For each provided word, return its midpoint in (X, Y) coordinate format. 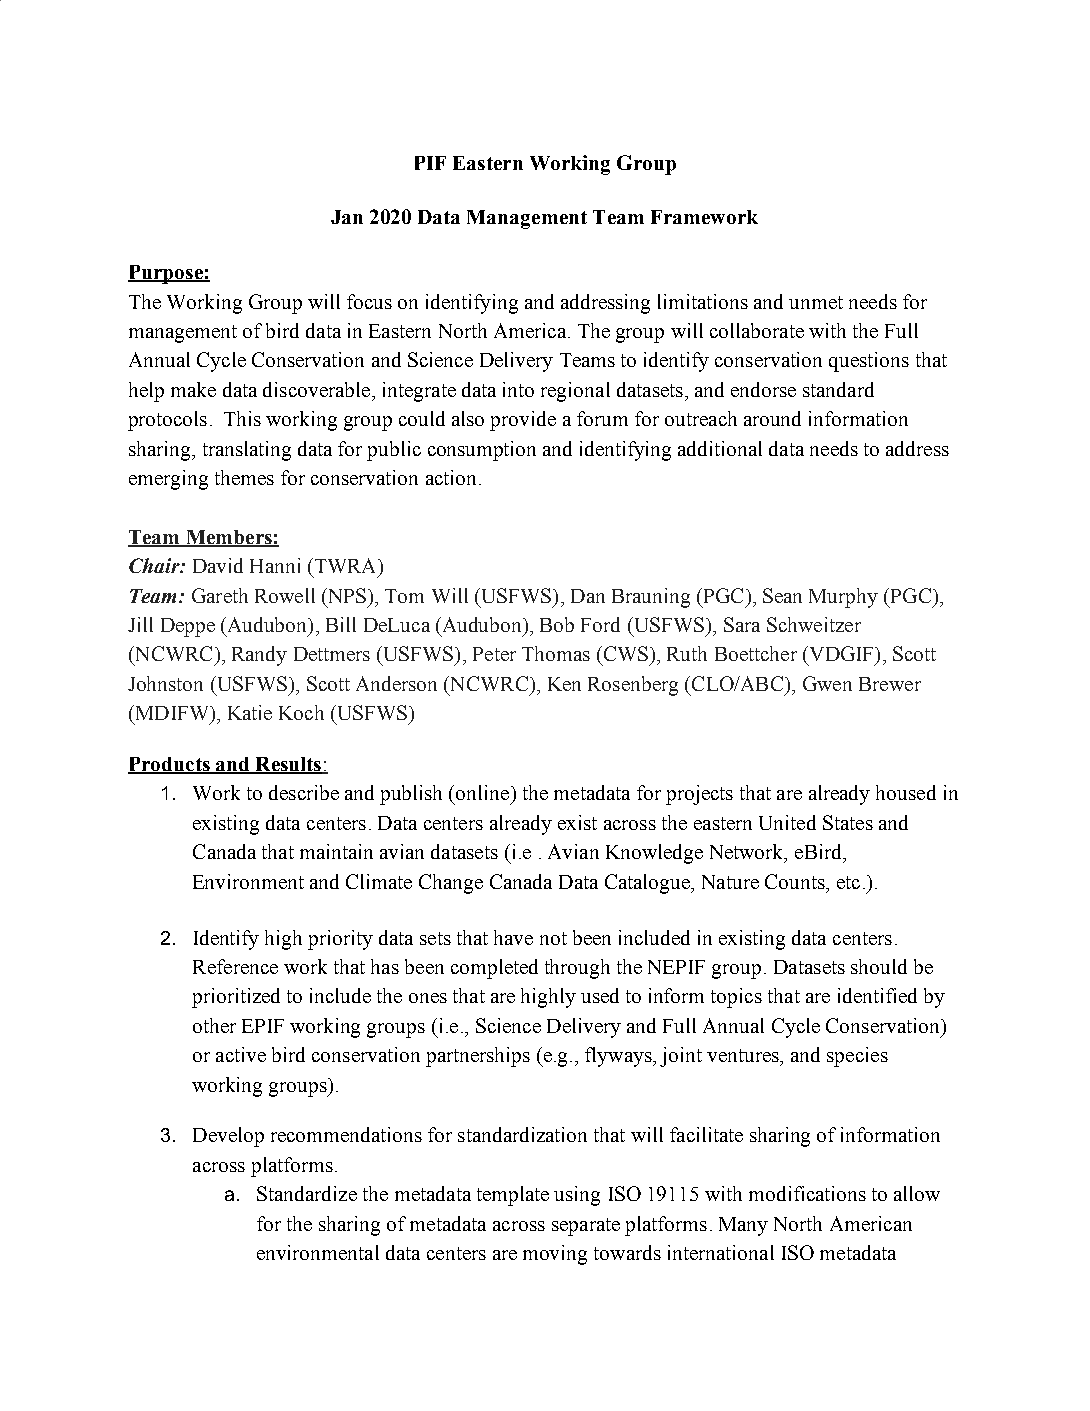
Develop (228, 1137)
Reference (235, 966)
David (218, 565)
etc (848, 882)
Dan (588, 596)
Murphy (843, 598)
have (513, 937)
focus (369, 301)
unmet (816, 302)
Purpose (166, 274)
